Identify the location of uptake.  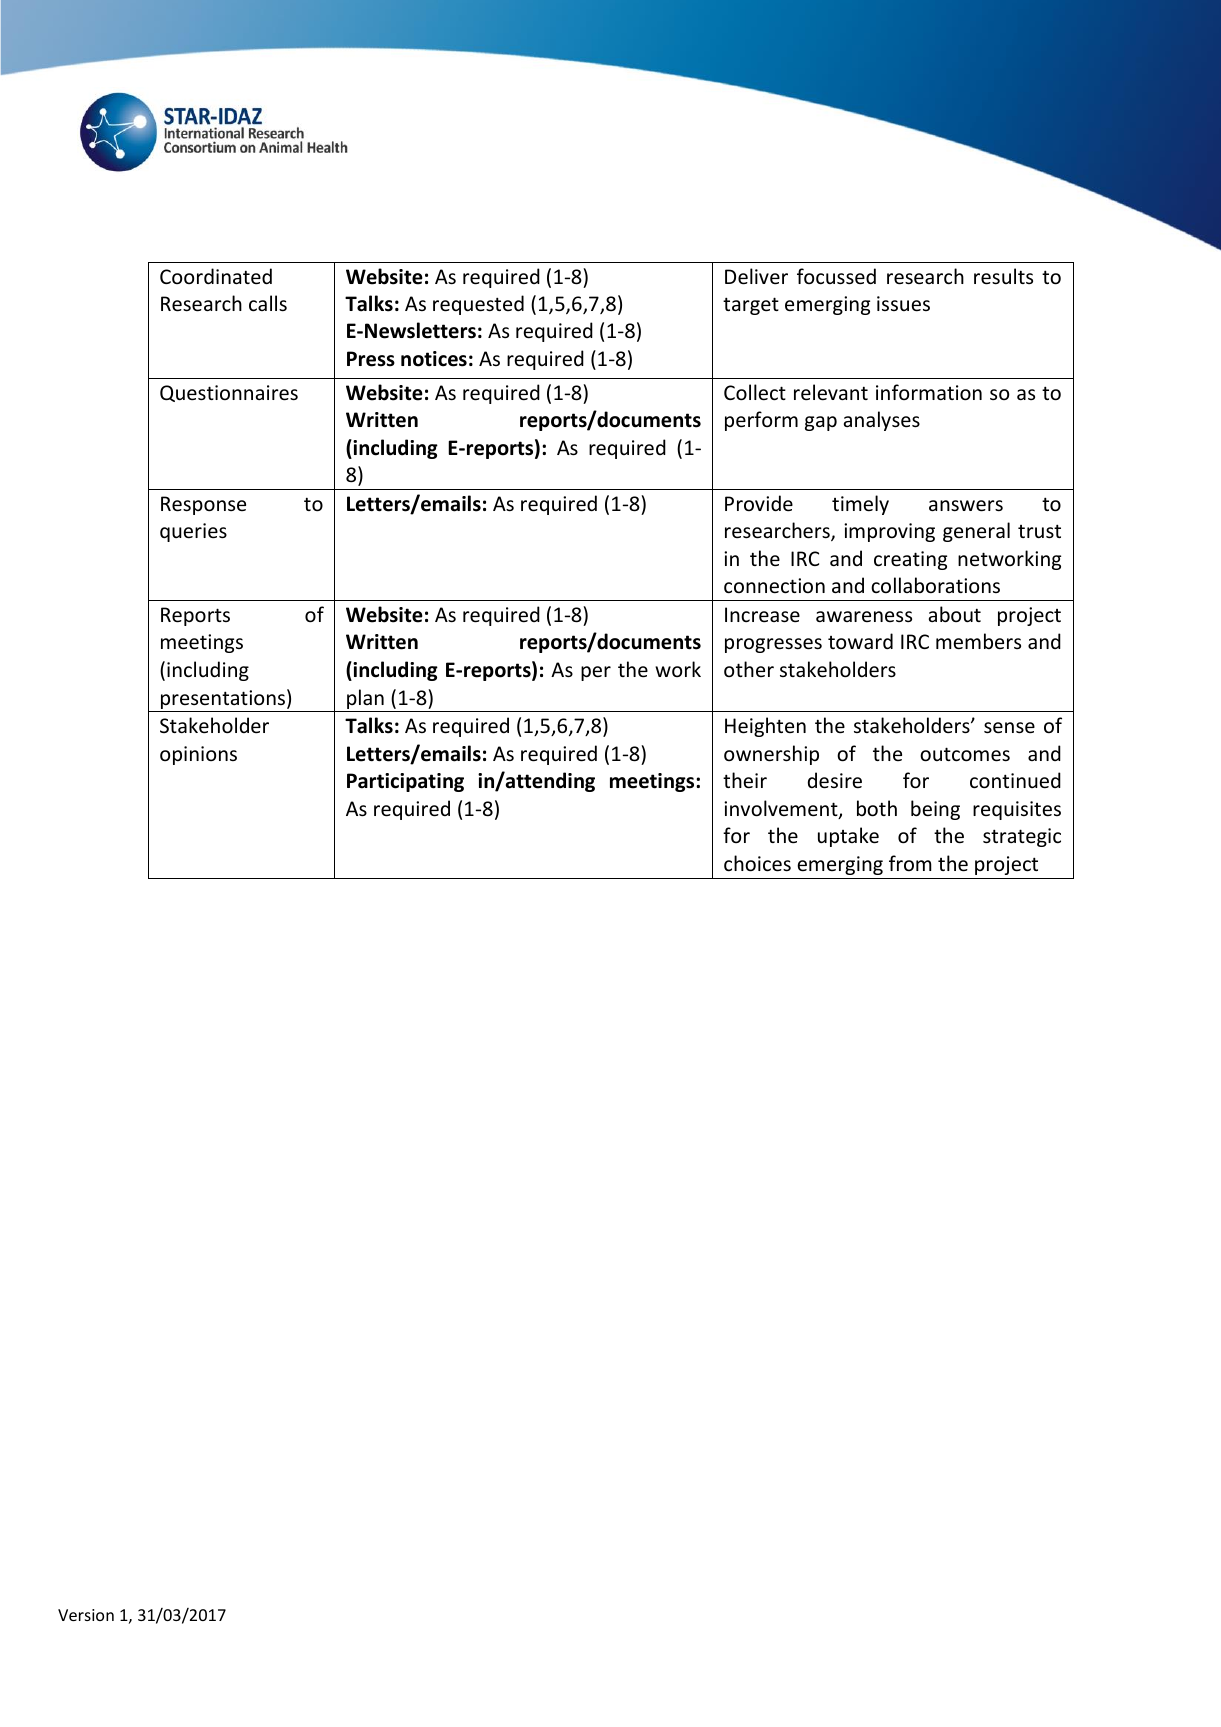
(848, 837).
